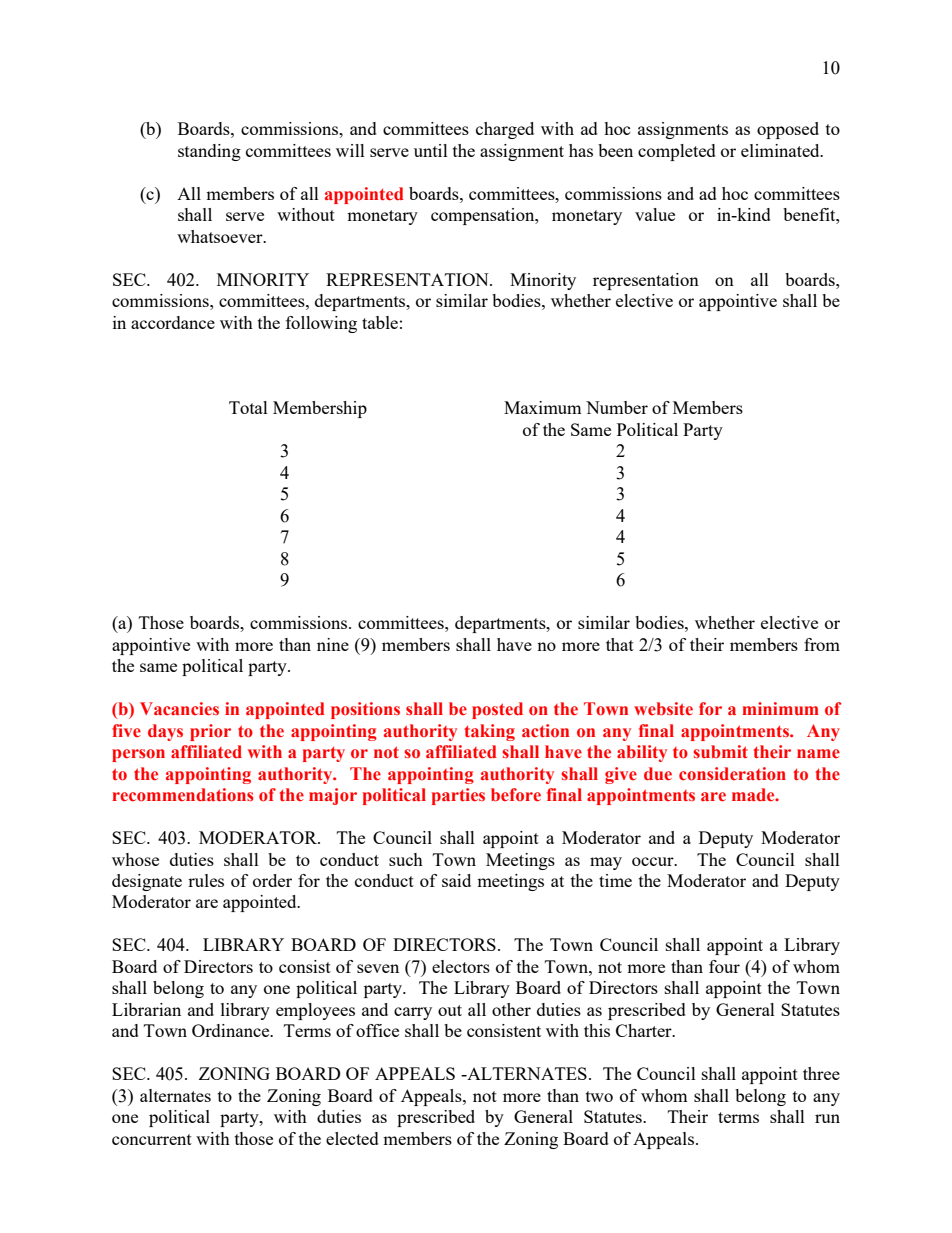 The image size is (952, 1233). What do you see at coordinates (827, 1118) in the screenshot?
I see `run` at bounding box center [827, 1118].
